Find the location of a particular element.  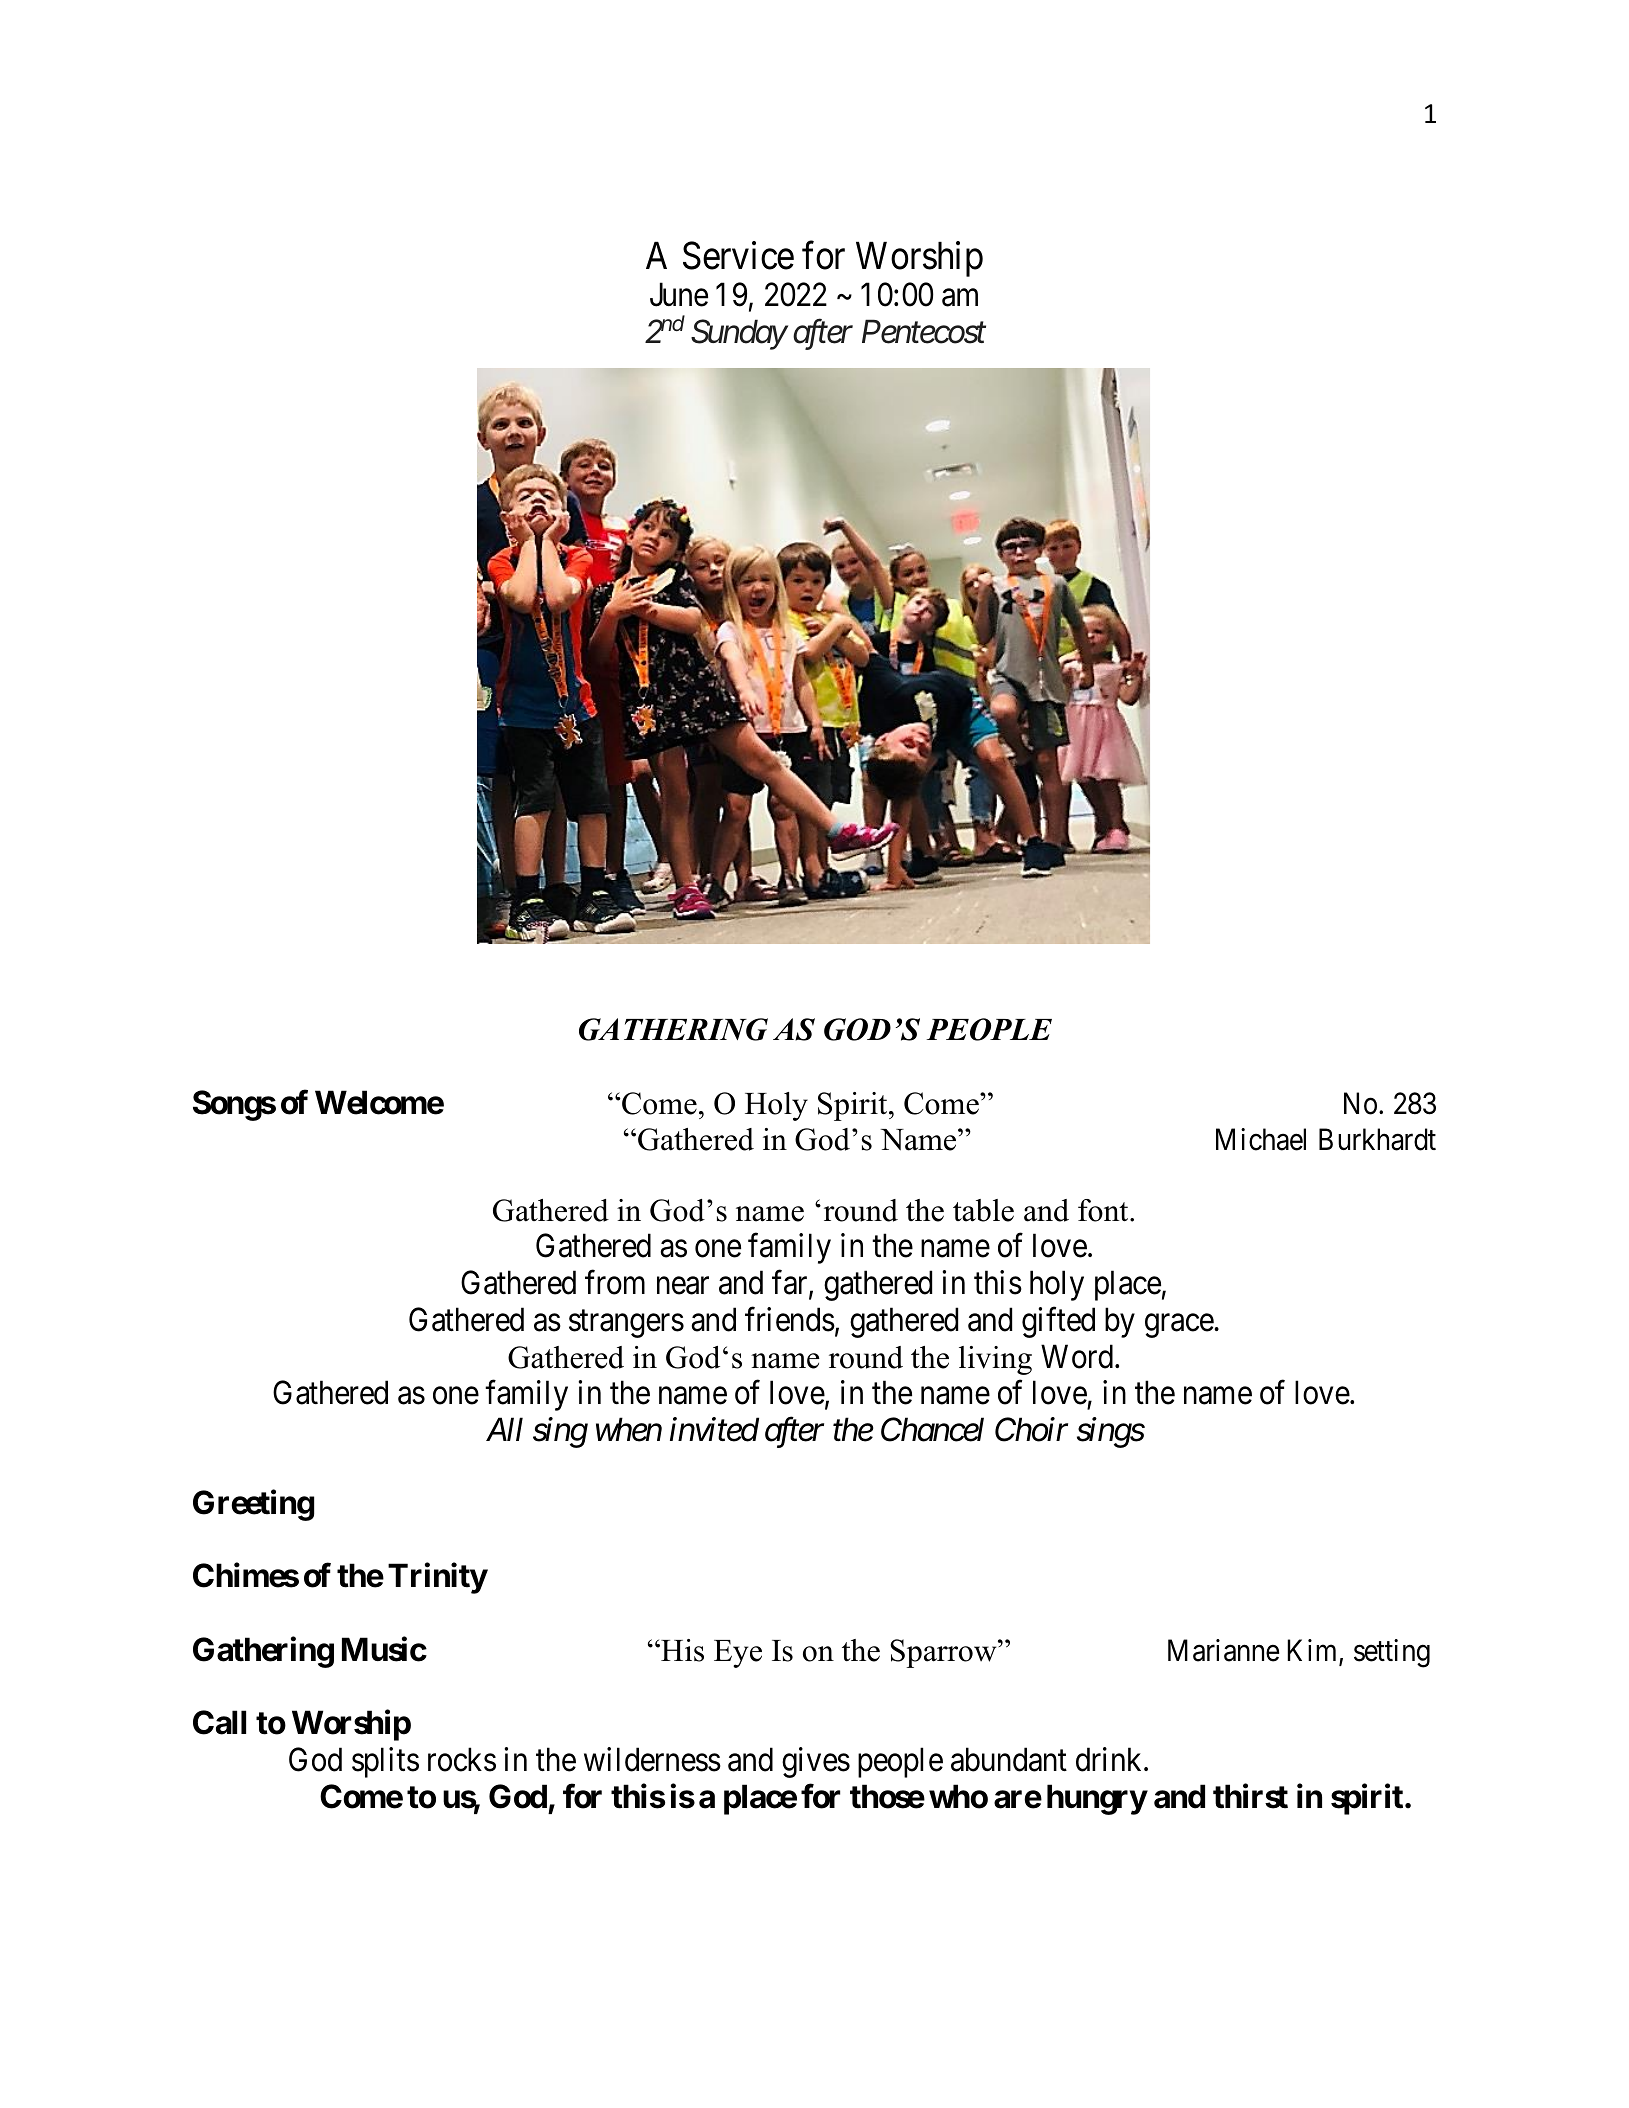

grace is located at coordinates (1180, 1326).
